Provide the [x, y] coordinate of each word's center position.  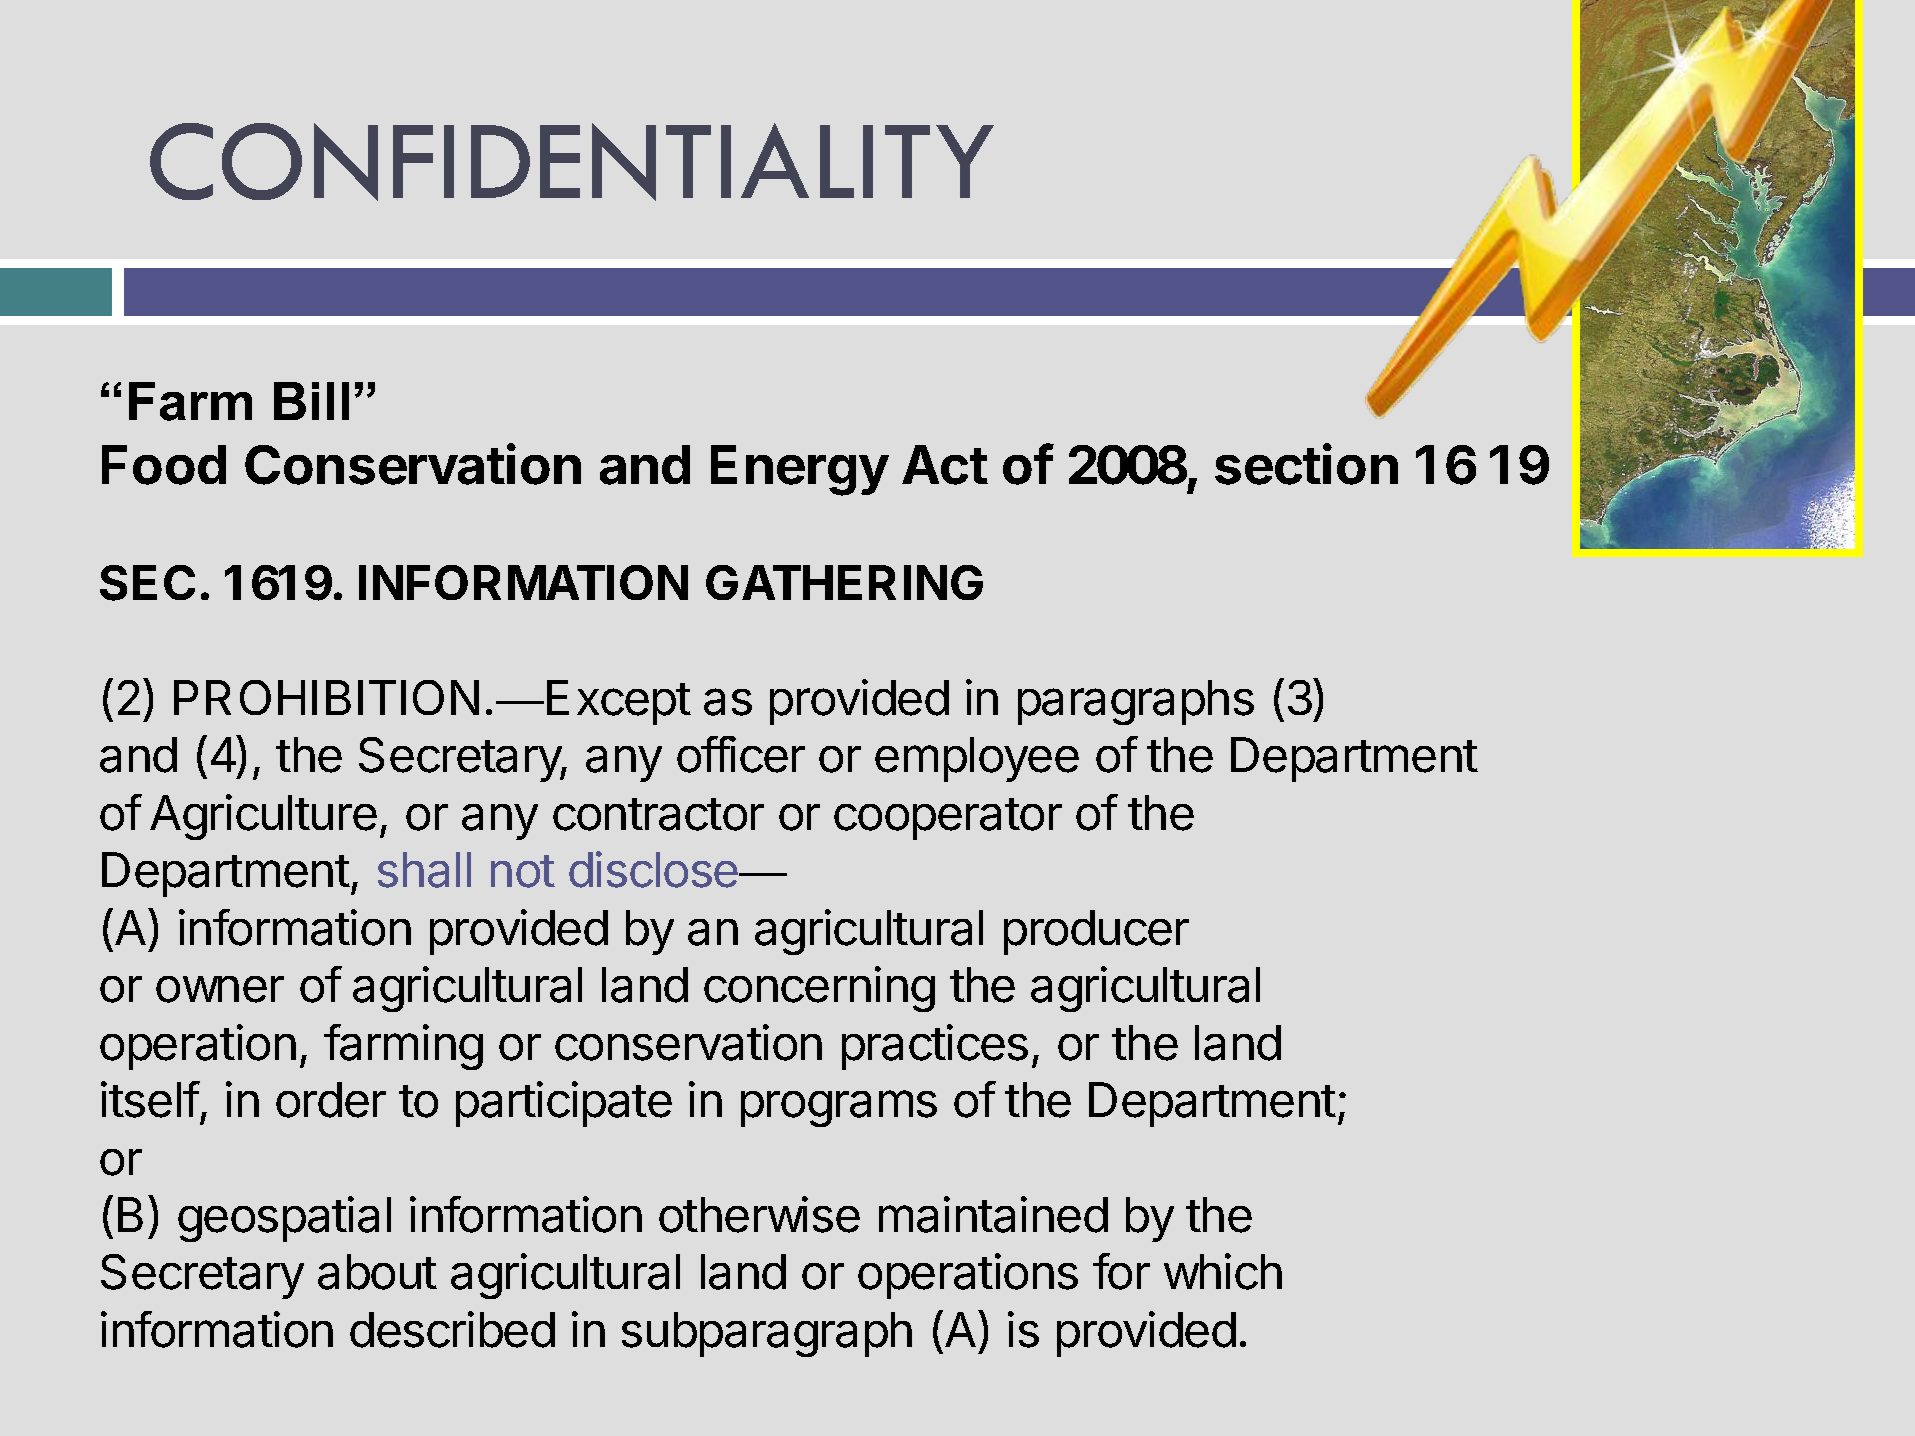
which [1223, 1271]
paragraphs [1136, 702]
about [377, 1272]
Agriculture [263, 817]
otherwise [759, 1214]
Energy [800, 470]
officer [741, 754]
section [1306, 464]
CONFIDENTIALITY [572, 162]
